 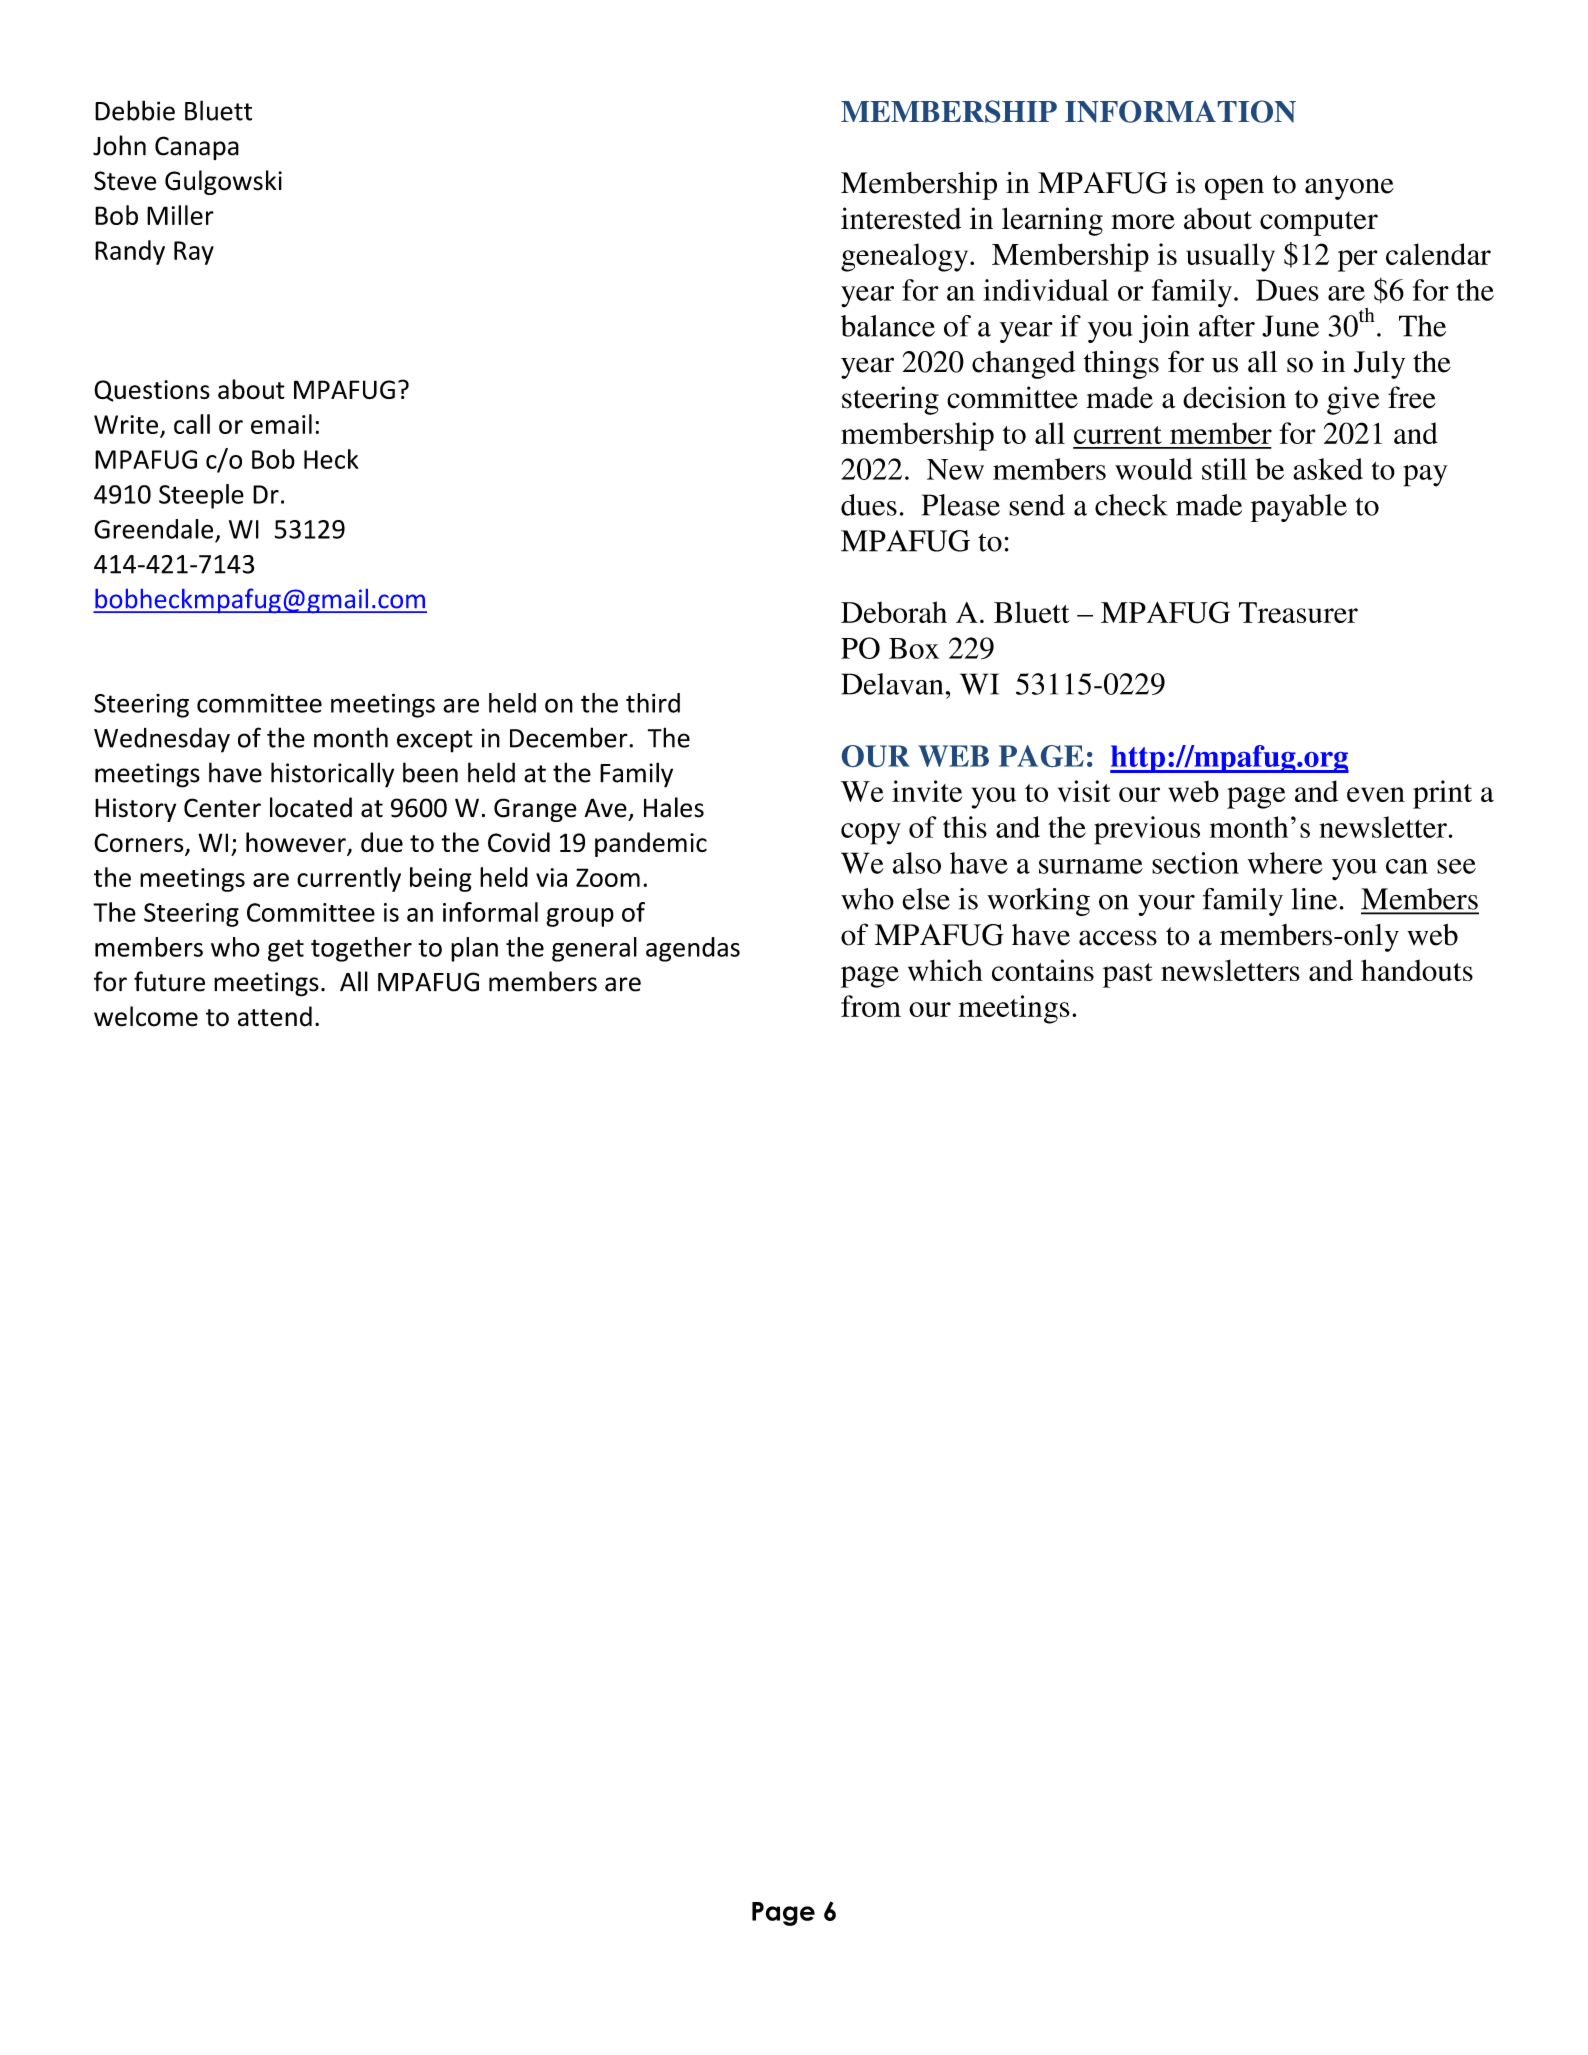 I want to click on from, so click(x=871, y=1006).
